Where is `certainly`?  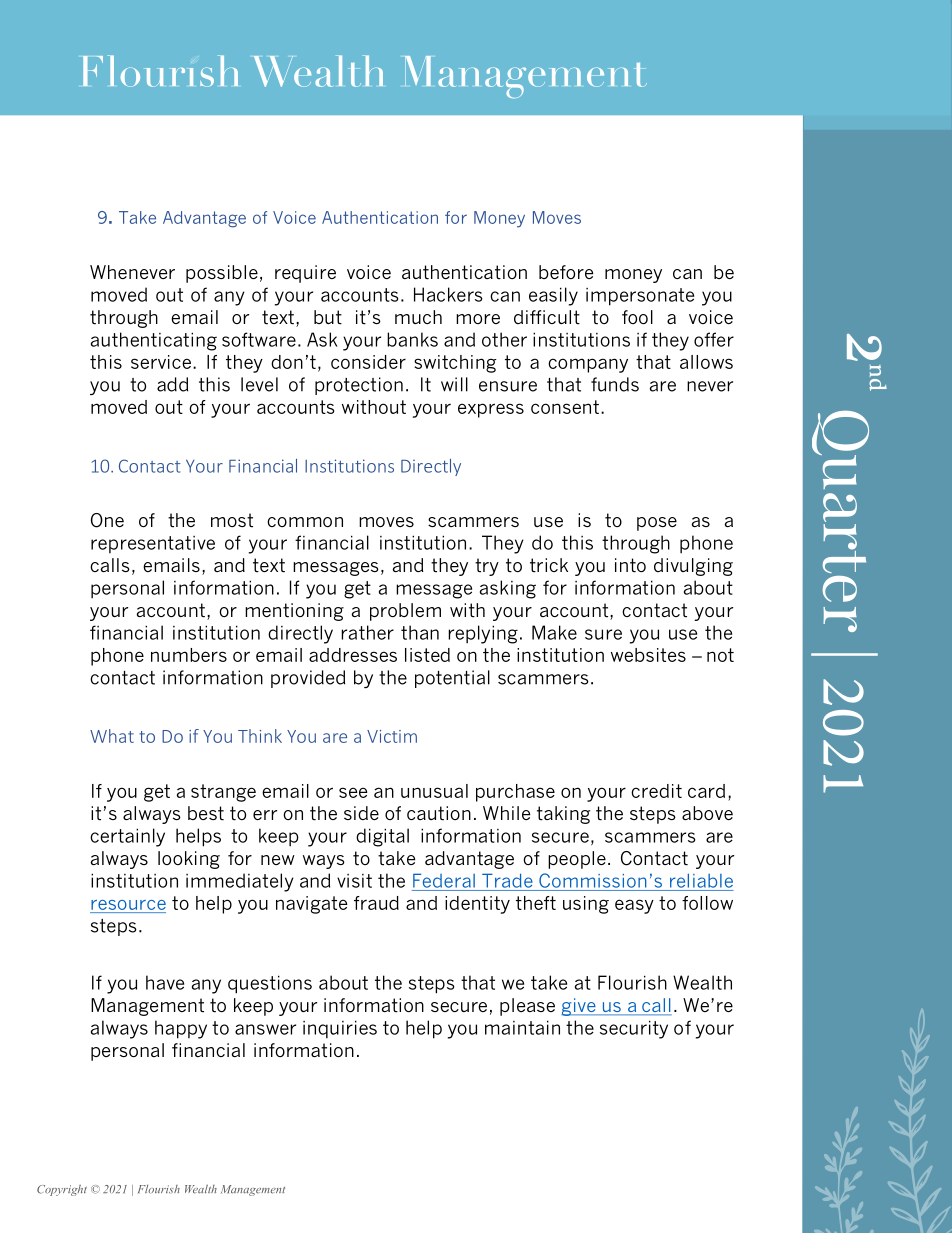 certainly is located at coordinates (127, 837).
